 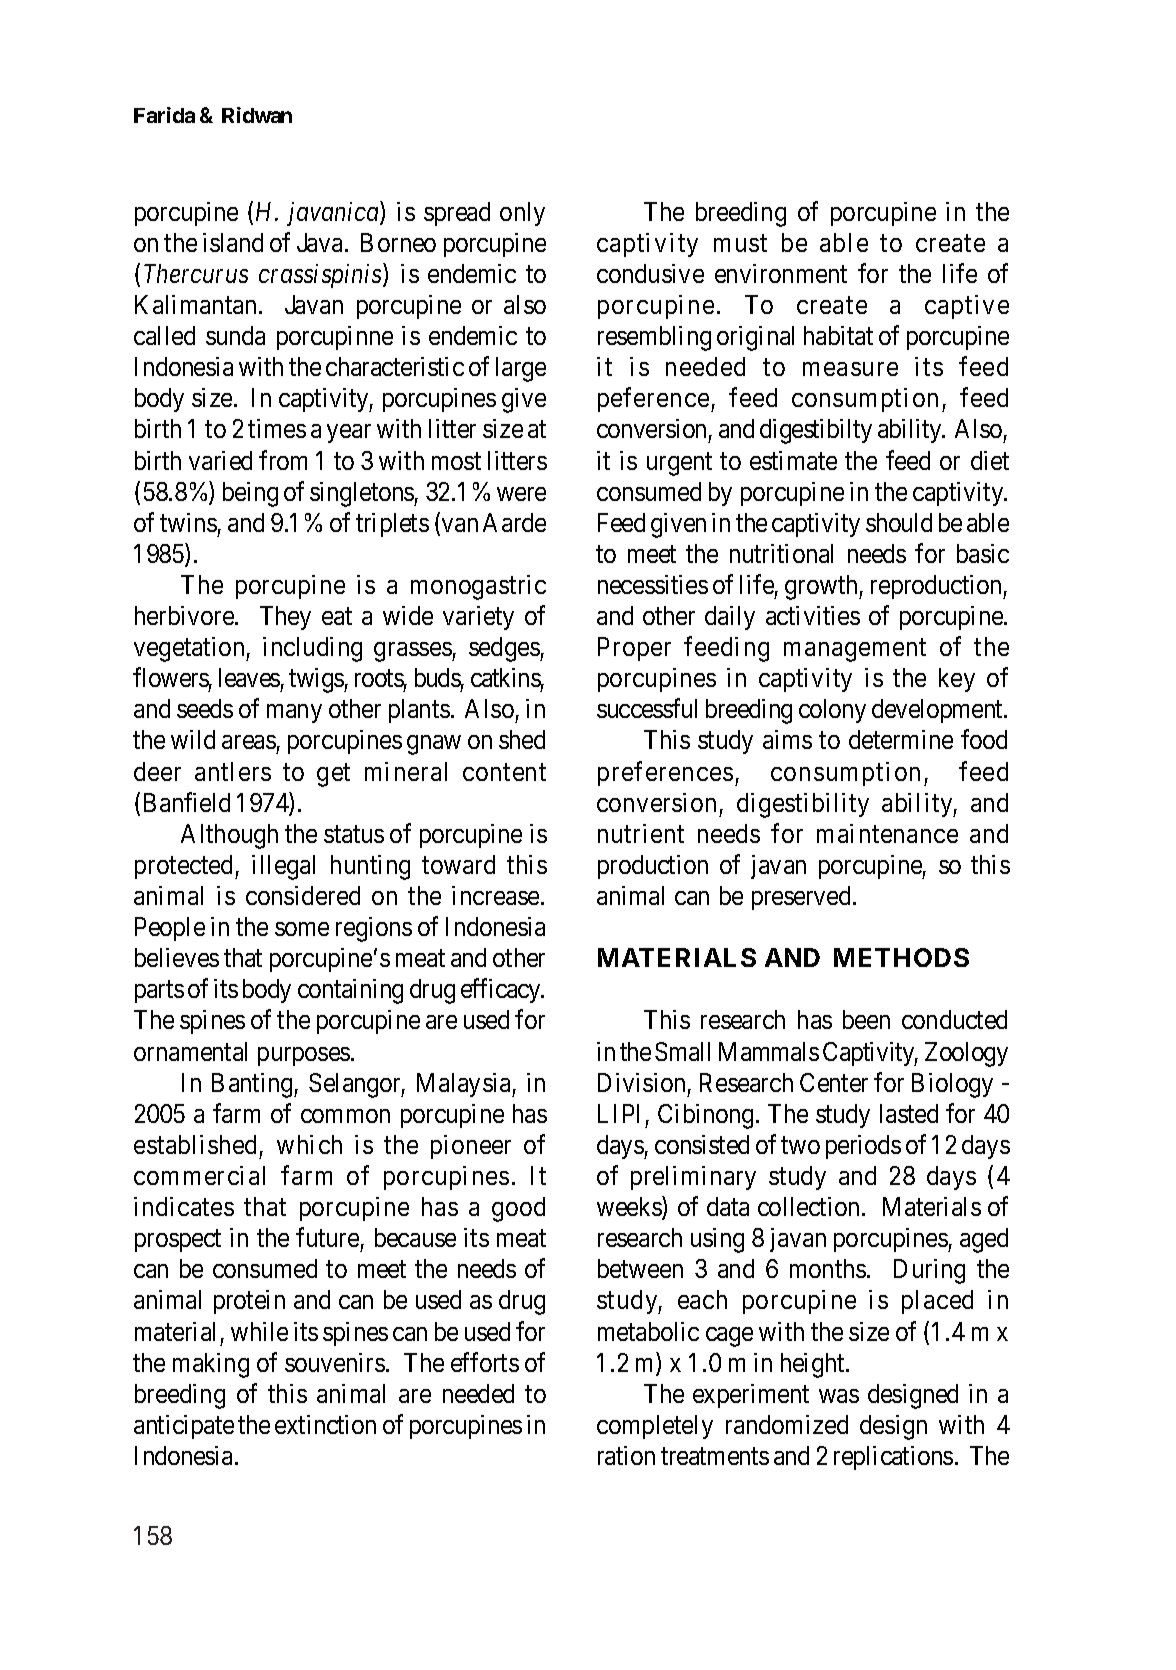 I want to click on been, so click(x=866, y=1019).
